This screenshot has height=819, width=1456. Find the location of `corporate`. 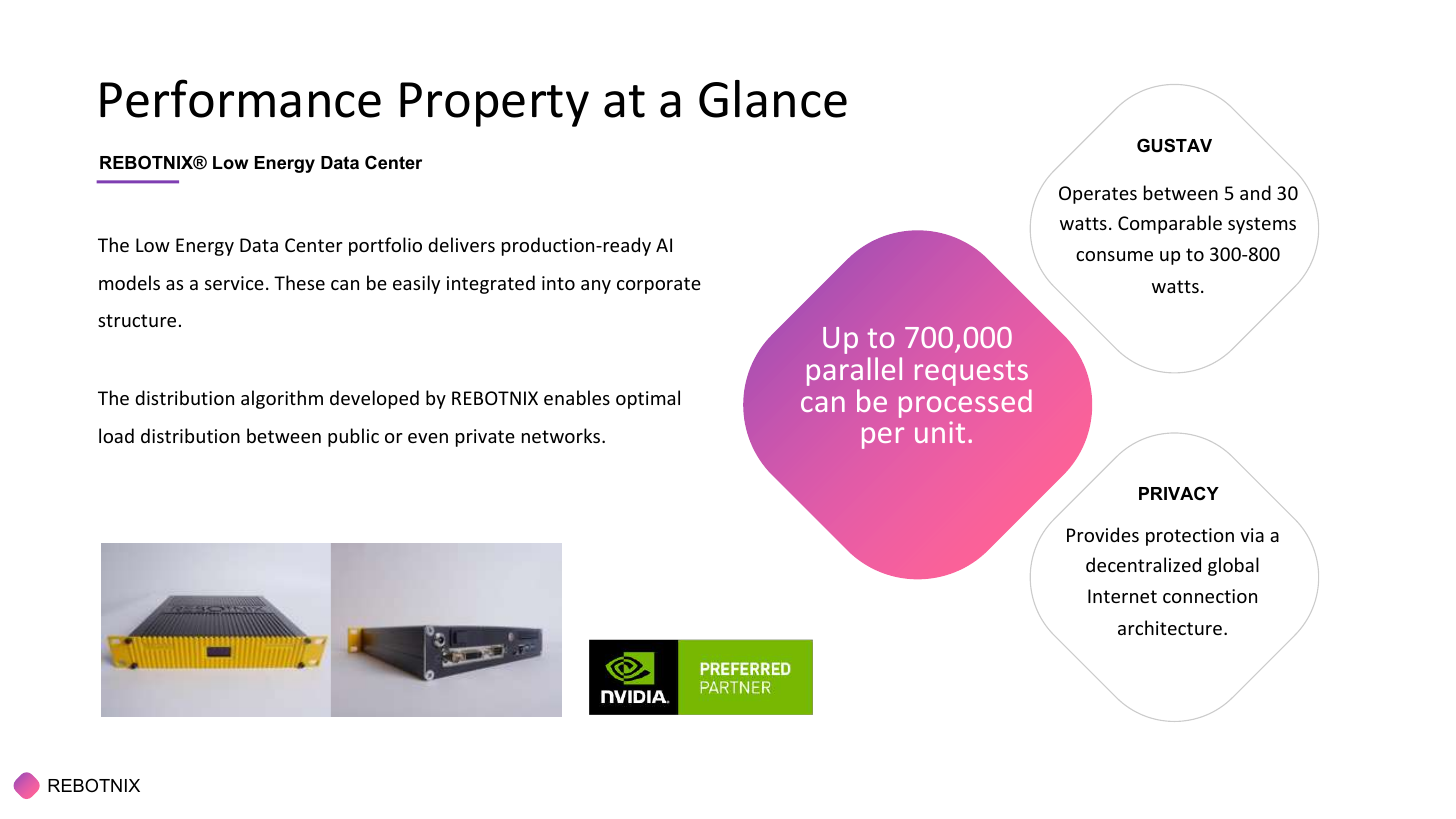

corporate is located at coordinates (659, 285).
